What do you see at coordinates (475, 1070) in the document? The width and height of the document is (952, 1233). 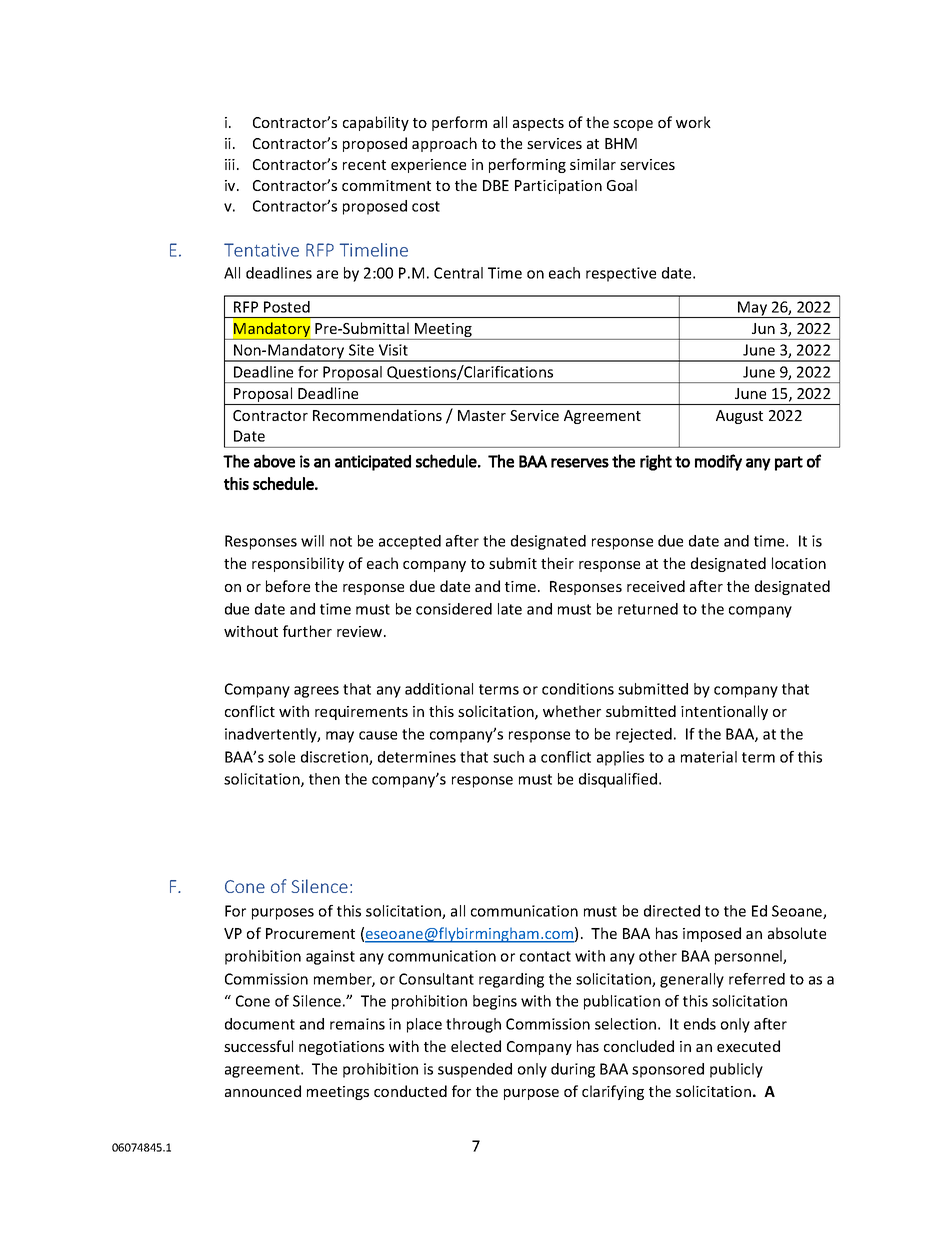 I see `suspended` at bounding box center [475, 1070].
